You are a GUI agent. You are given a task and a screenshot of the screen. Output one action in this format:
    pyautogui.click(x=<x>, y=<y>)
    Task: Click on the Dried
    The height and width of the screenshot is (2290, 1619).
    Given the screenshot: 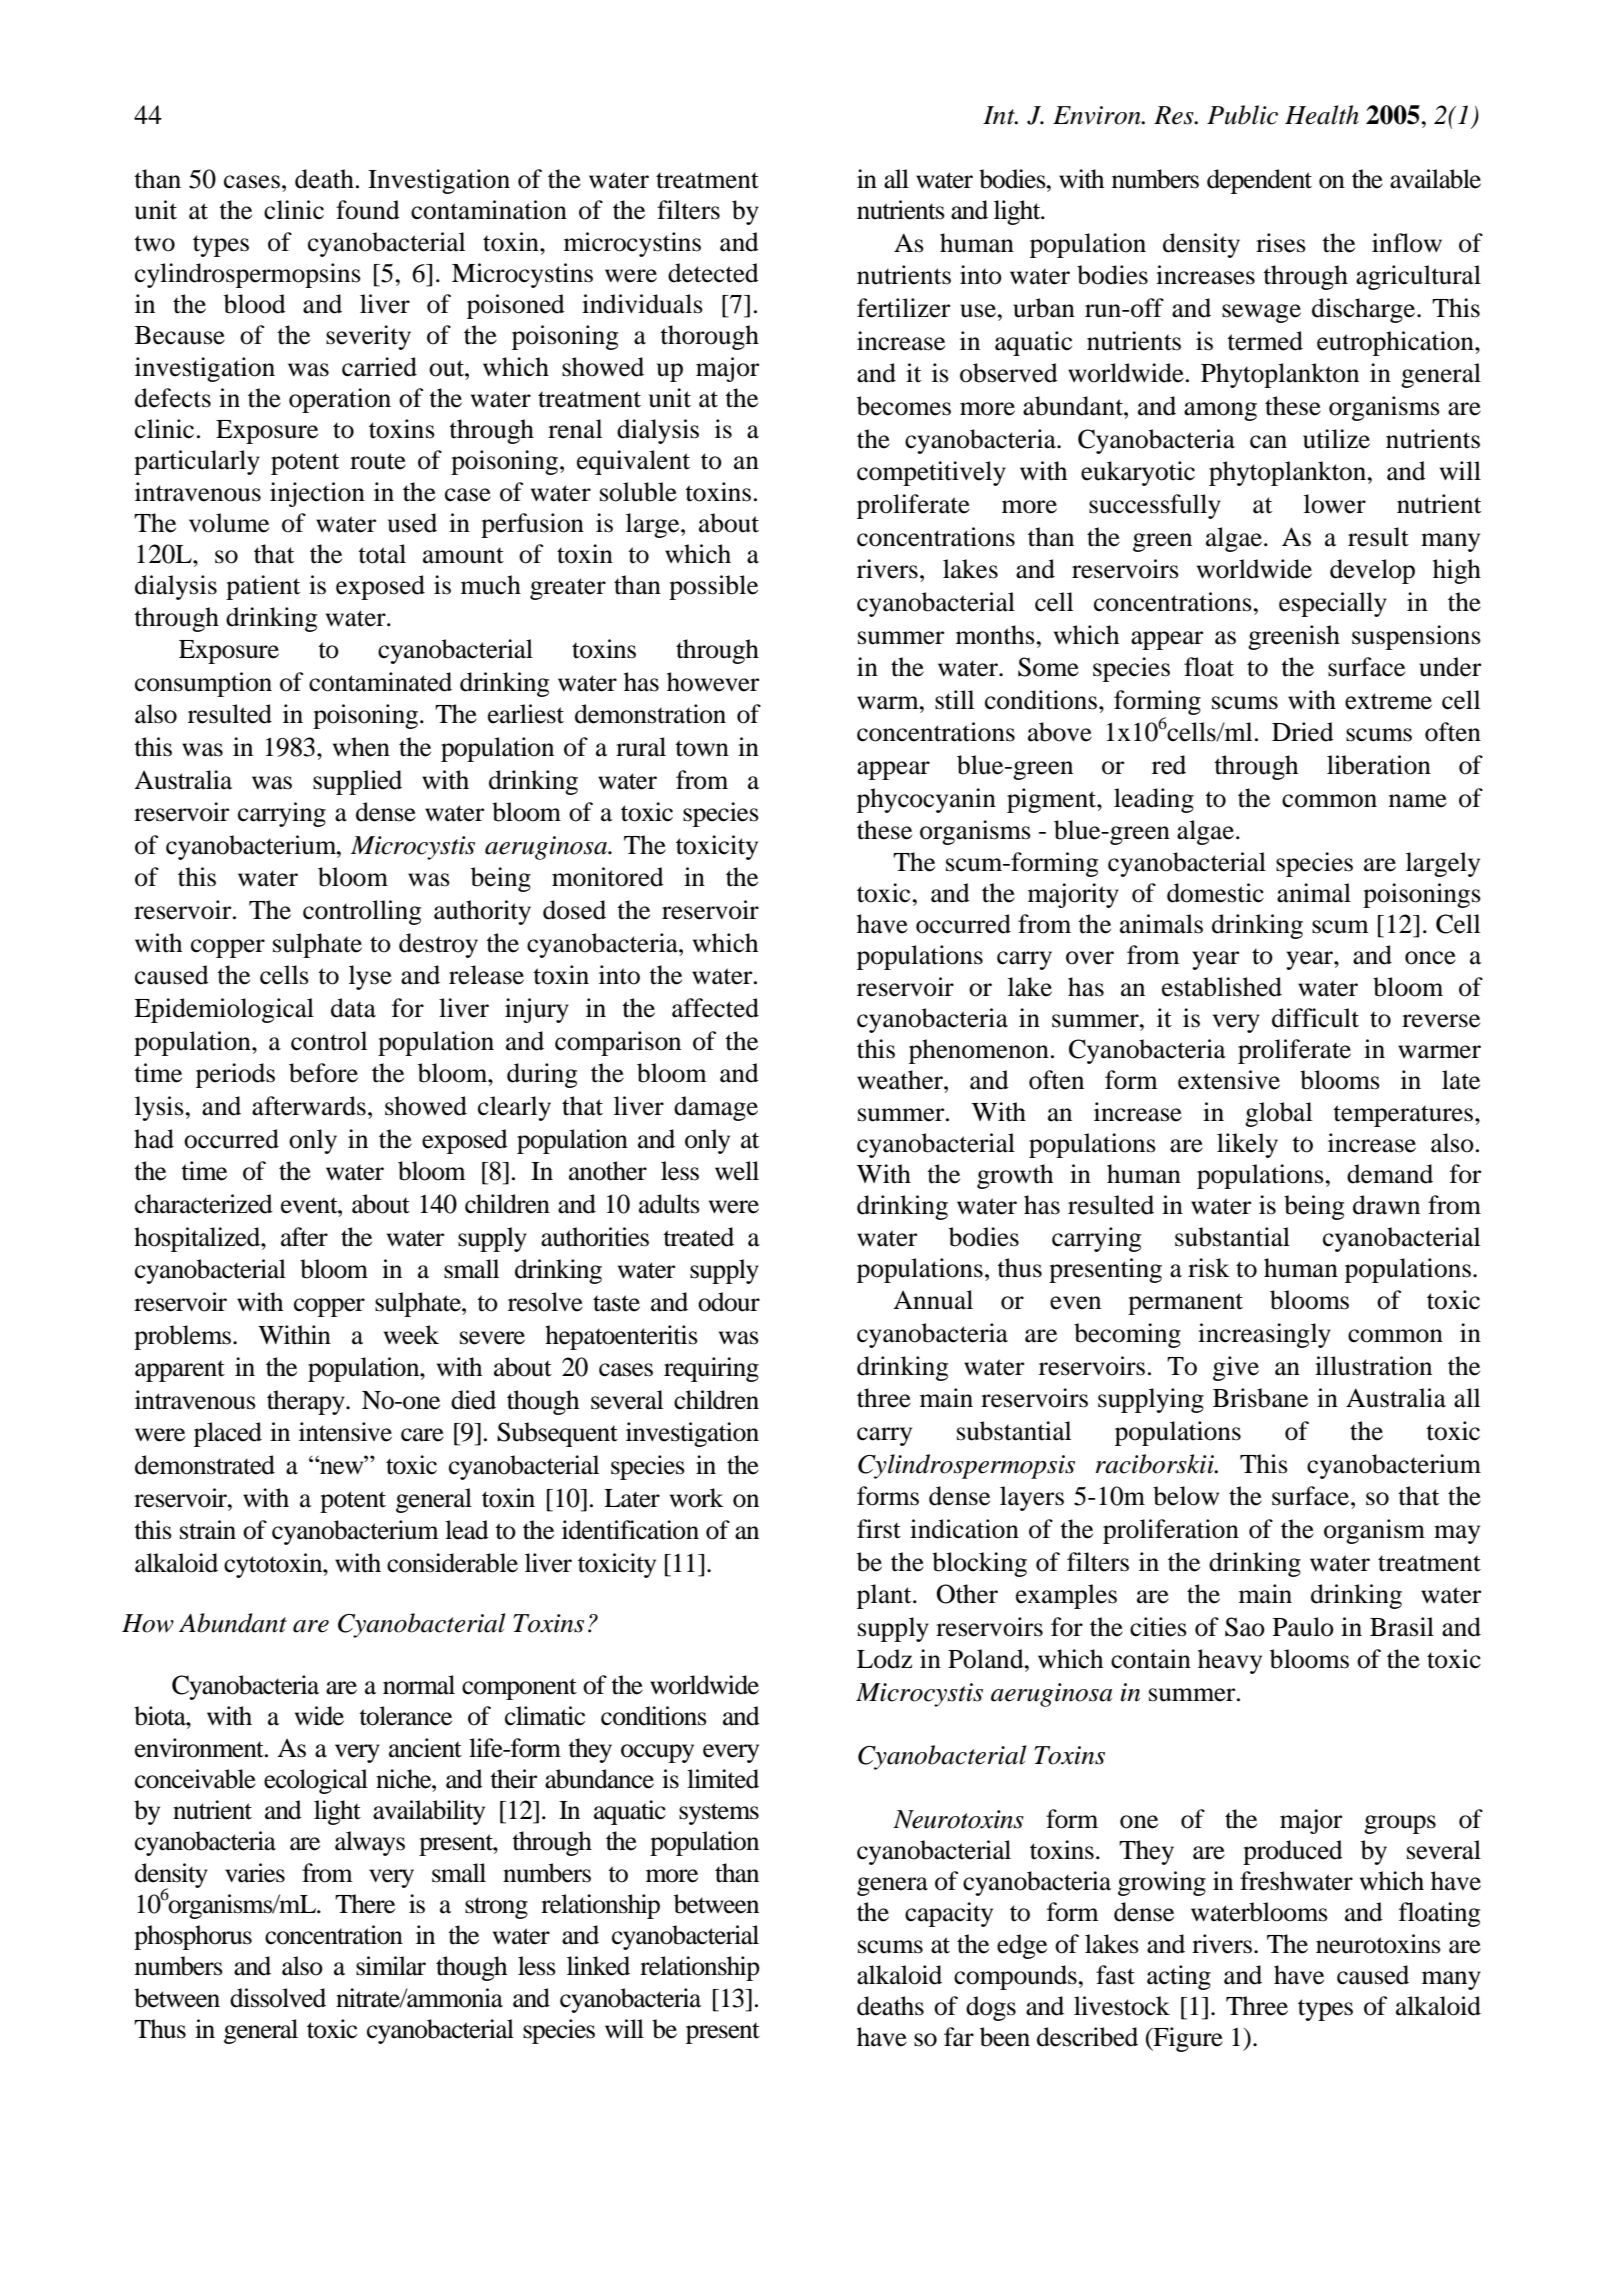 What is the action you would take?
    pyautogui.click(x=1303, y=732)
